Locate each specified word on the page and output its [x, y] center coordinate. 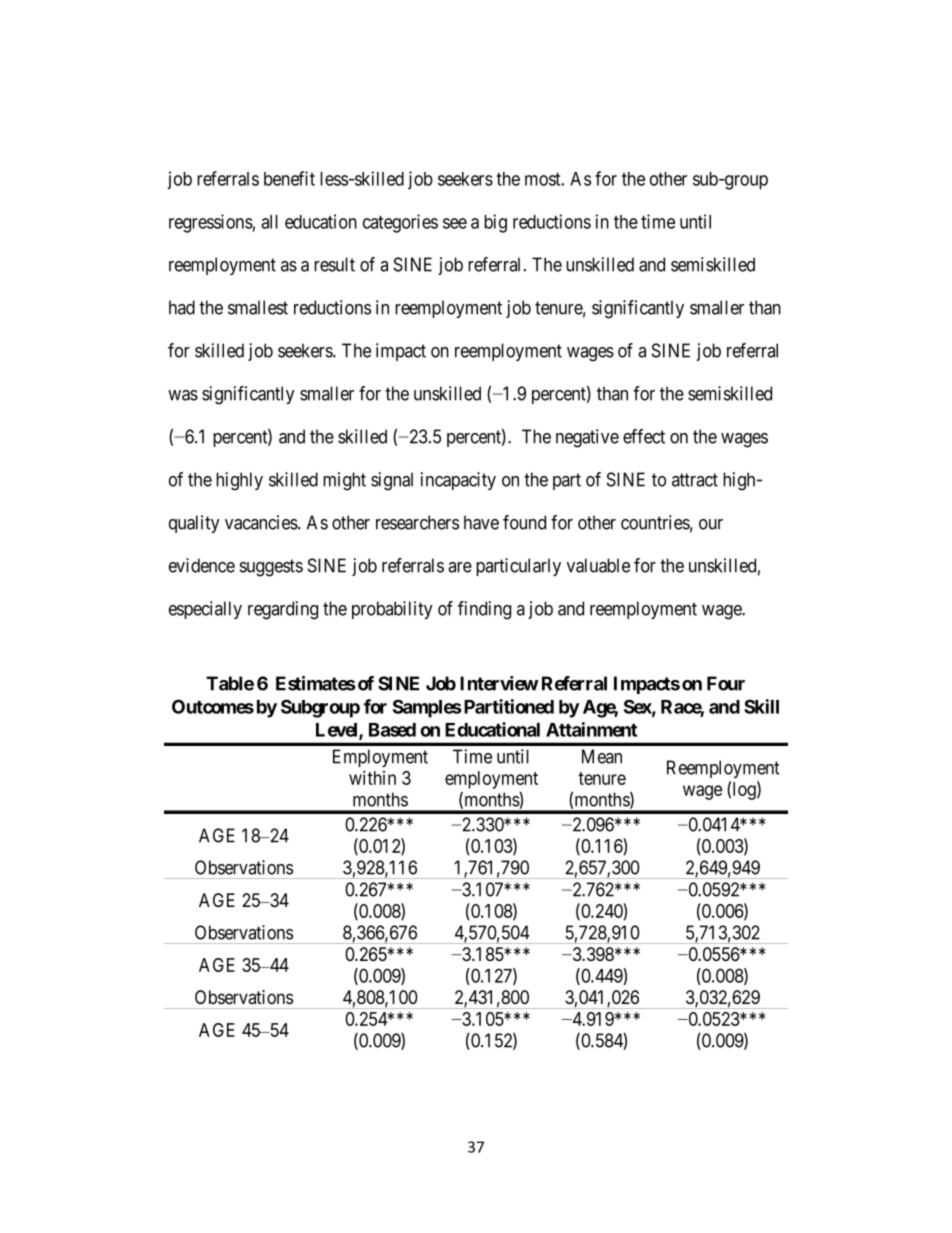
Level [338, 731]
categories [400, 223]
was [183, 395]
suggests [271, 568]
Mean [602, 756]
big [495, 223]
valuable [598, 565]
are [460, 567]
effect [644, 436]
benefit [289, 178]
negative [587, 438]
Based [392, 730]
